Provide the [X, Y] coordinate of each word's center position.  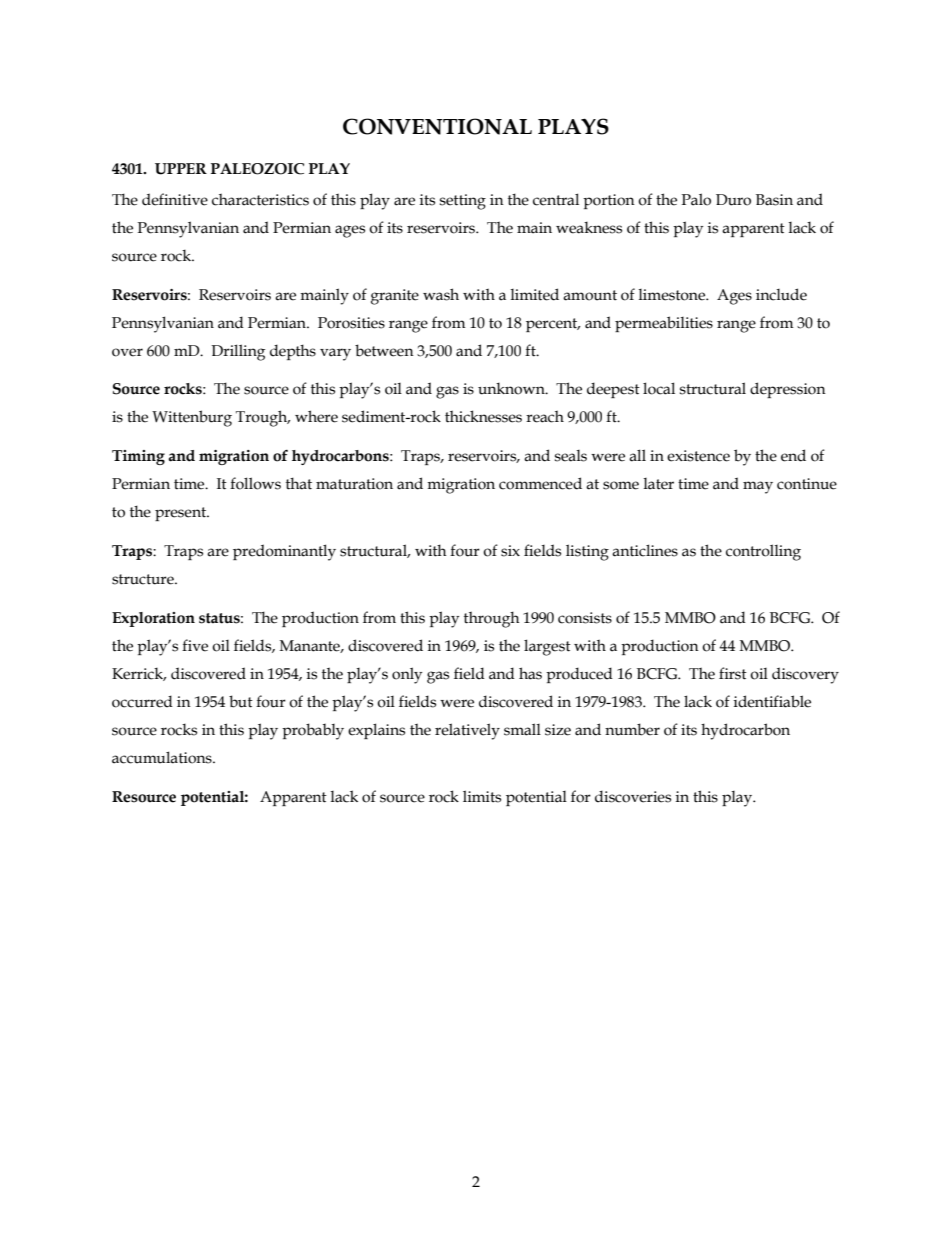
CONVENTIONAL [437, 126]
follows [255, 483]
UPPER [181, 169]
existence [698, 456]
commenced [540, 483]
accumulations [163, 757]
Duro [733, 200]
